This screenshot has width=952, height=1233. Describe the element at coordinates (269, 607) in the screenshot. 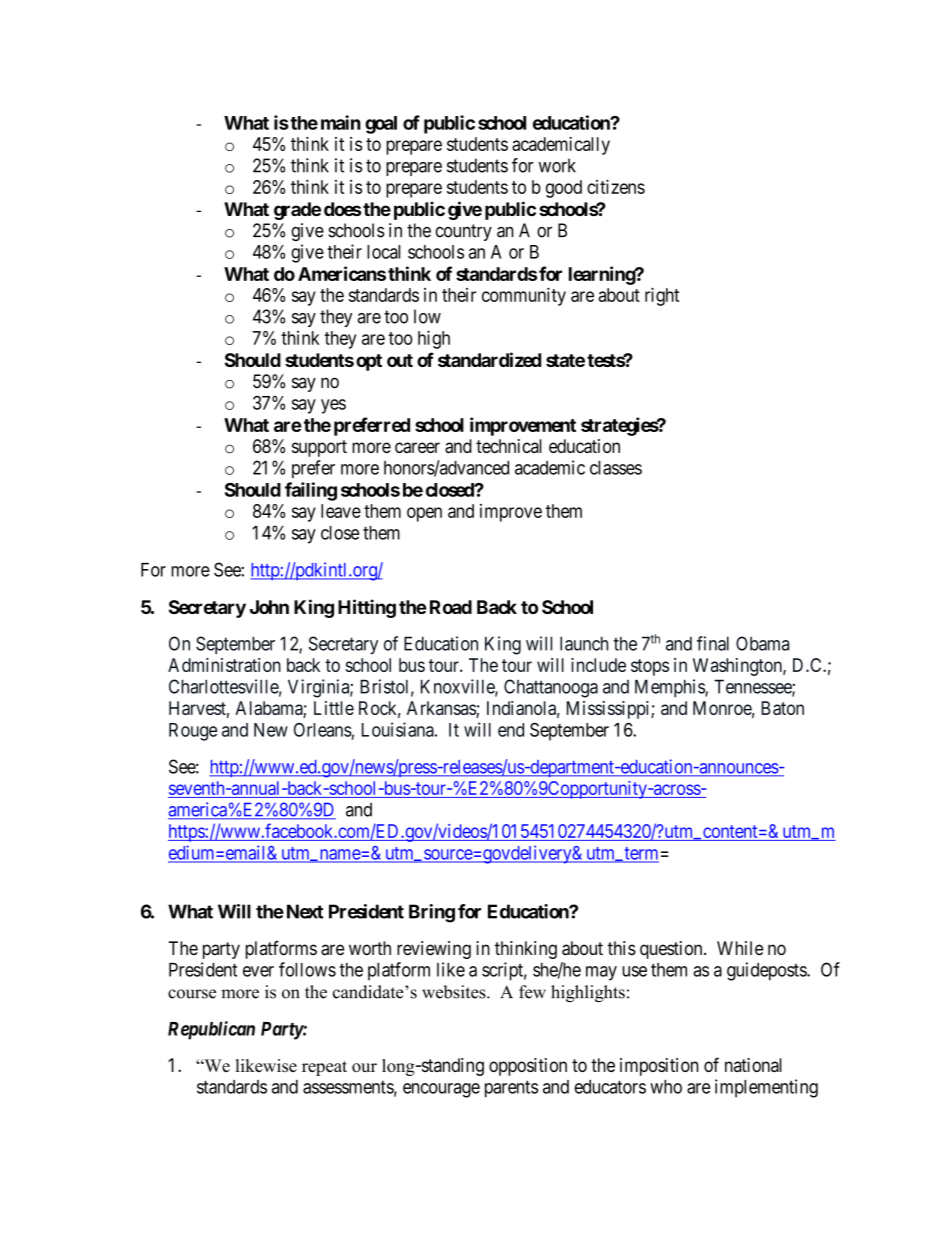

I see `John` at that location.
